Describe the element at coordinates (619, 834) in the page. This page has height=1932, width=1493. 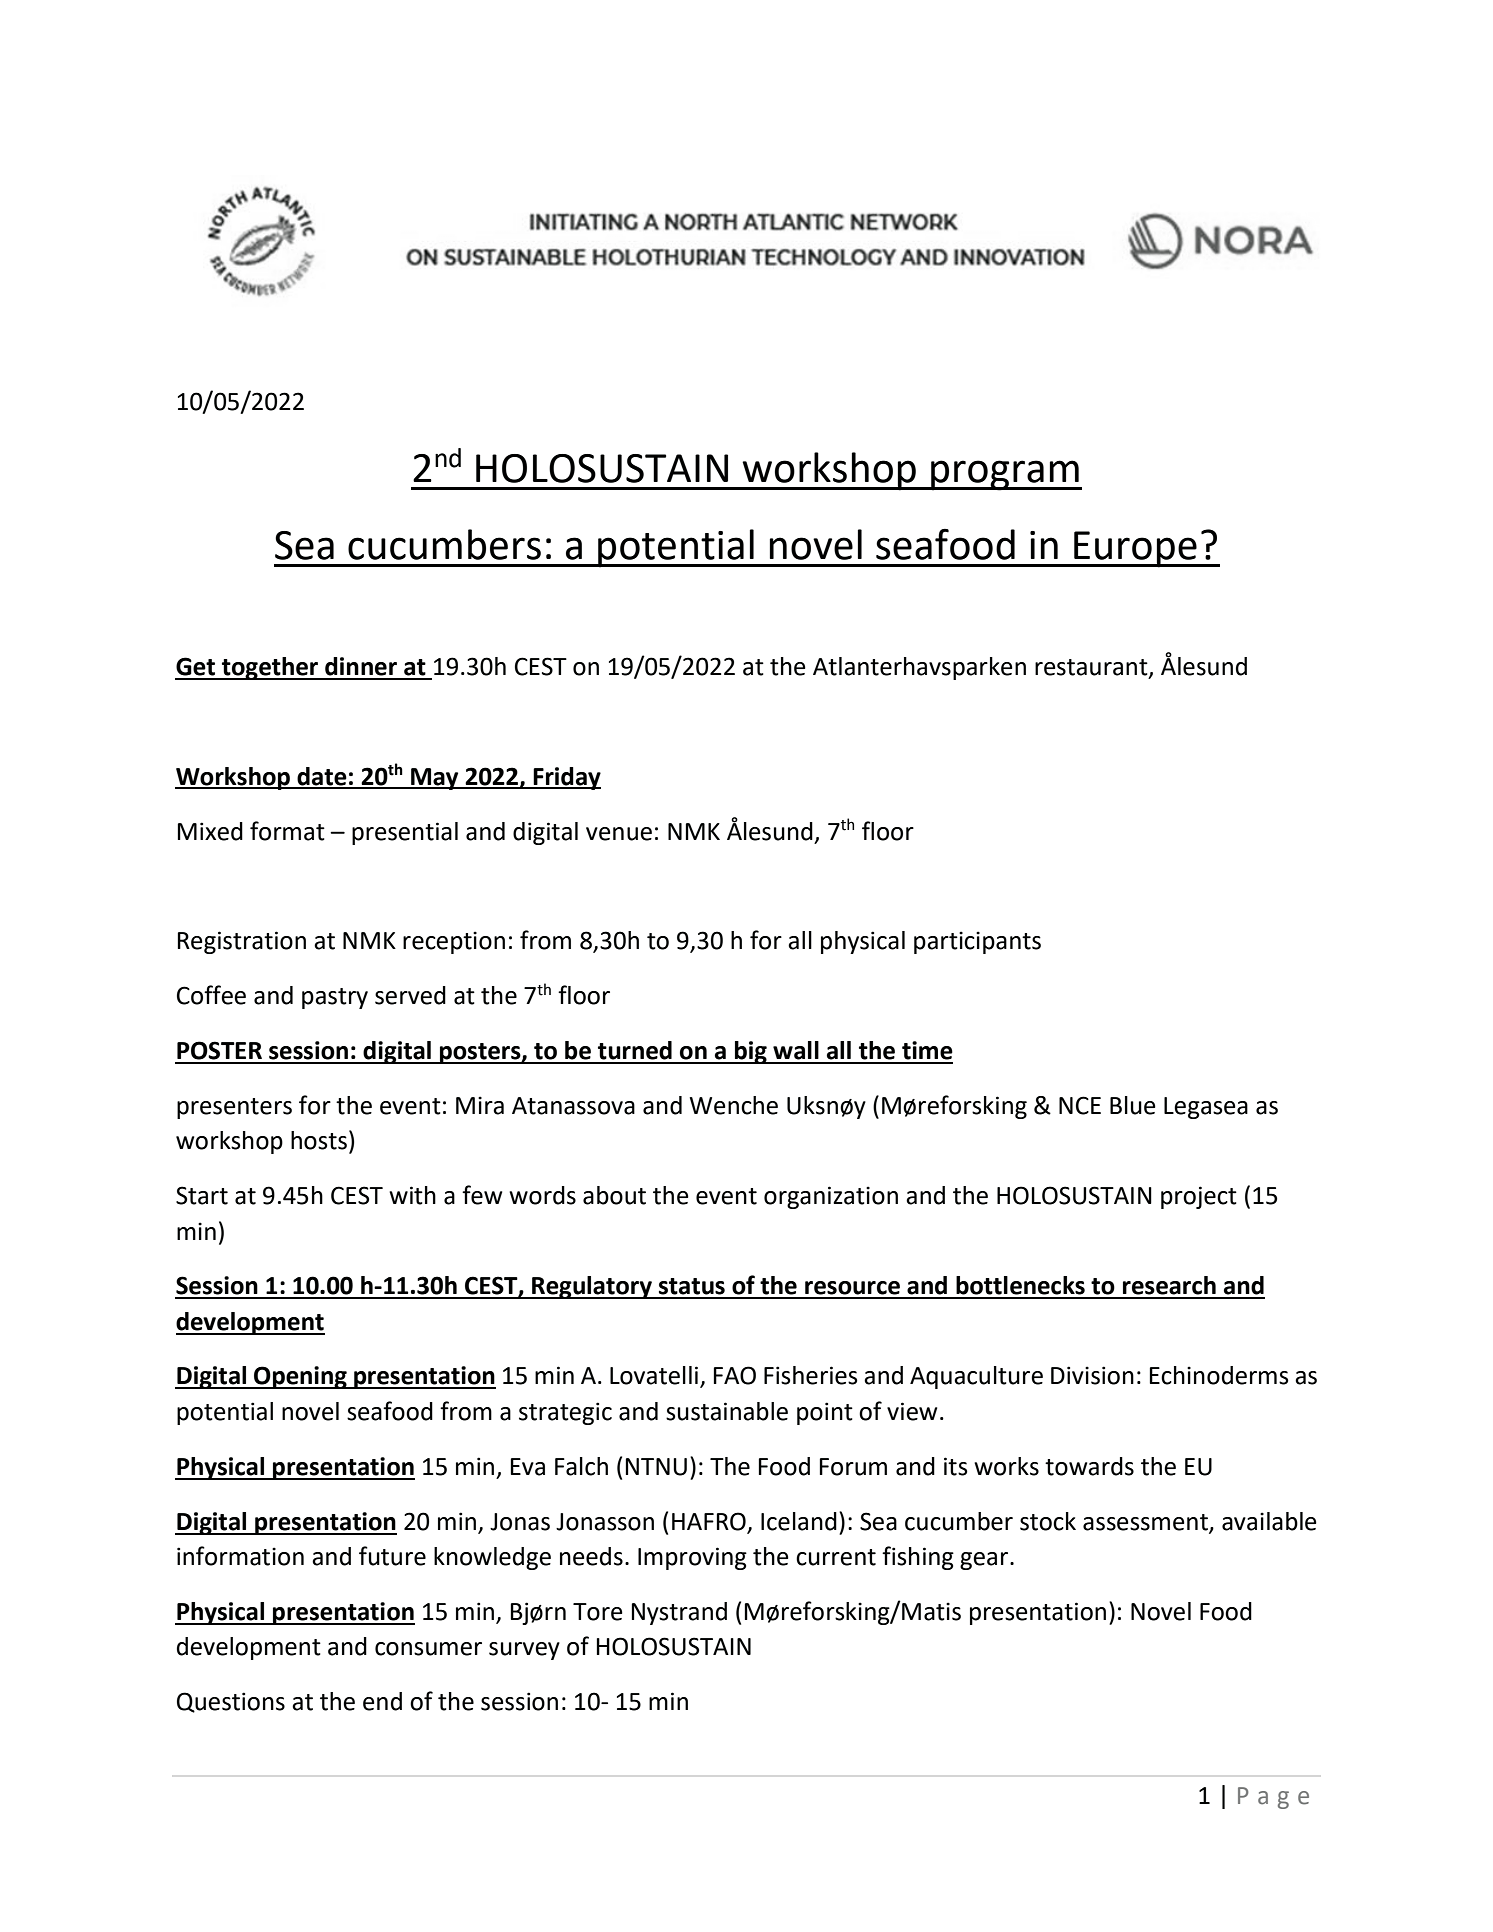
I see `venue` at that location.
